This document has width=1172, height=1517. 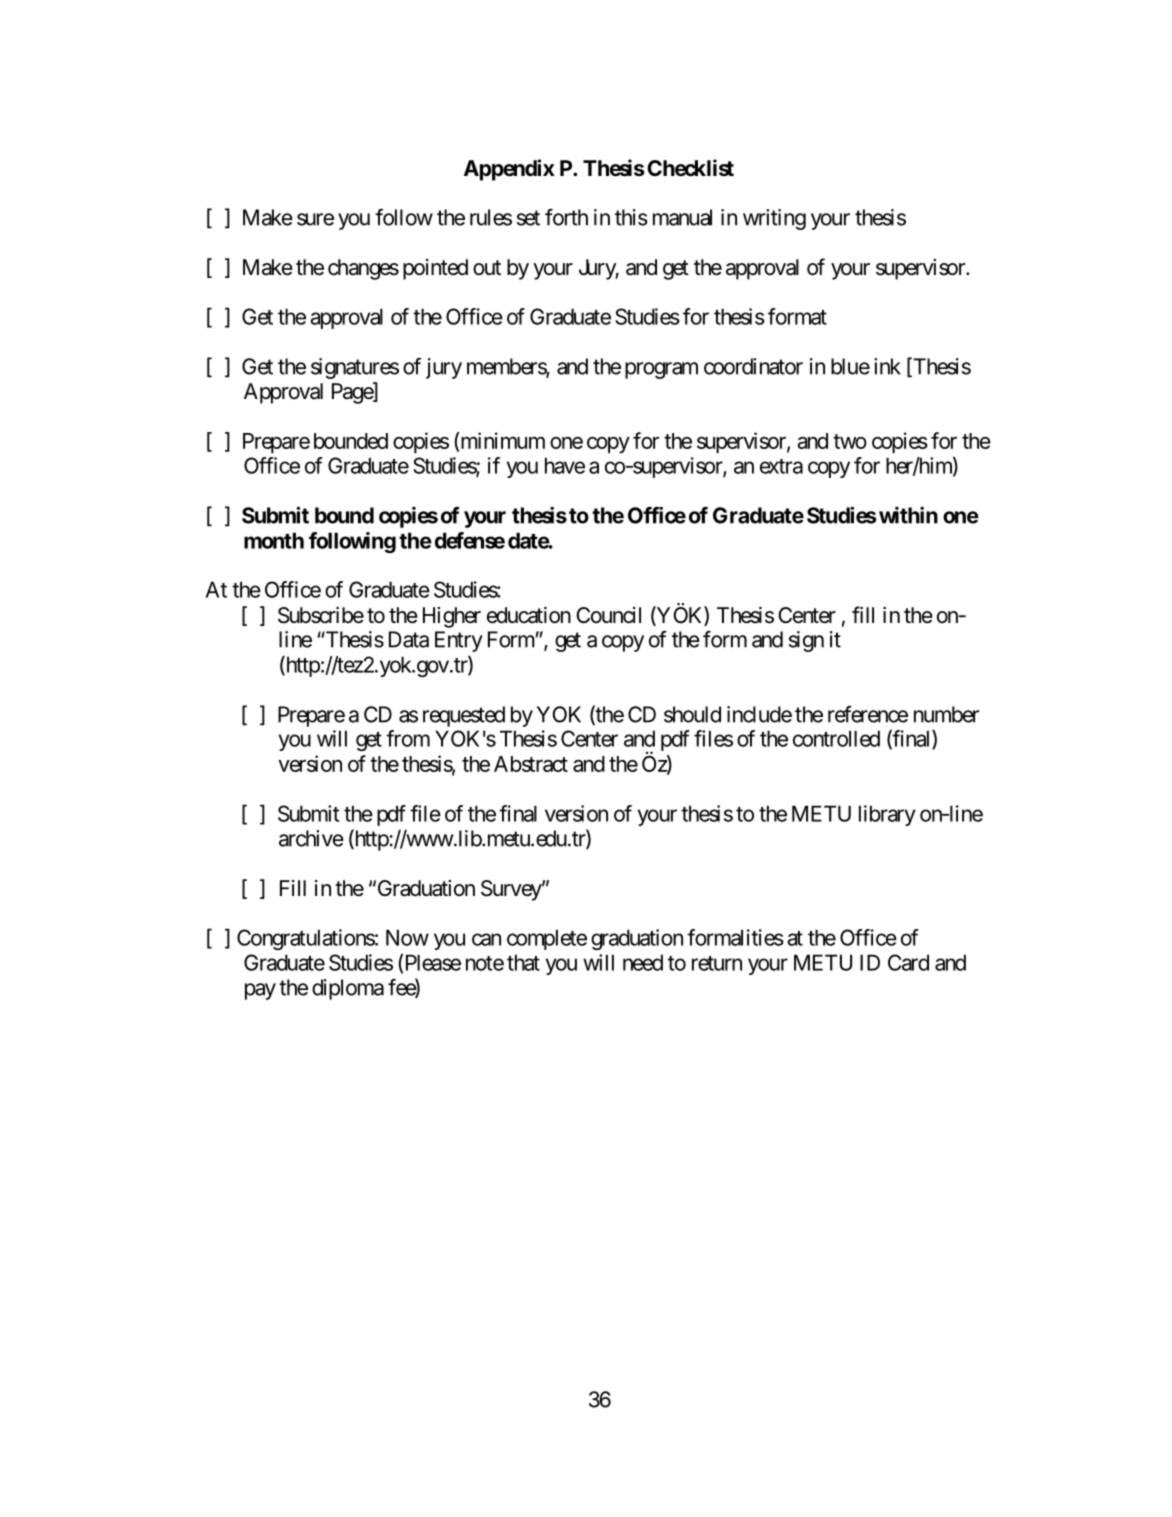 What do you see at coordinates (608, 615) in the document?
I see `Council` at bounding box center [608, 615].
